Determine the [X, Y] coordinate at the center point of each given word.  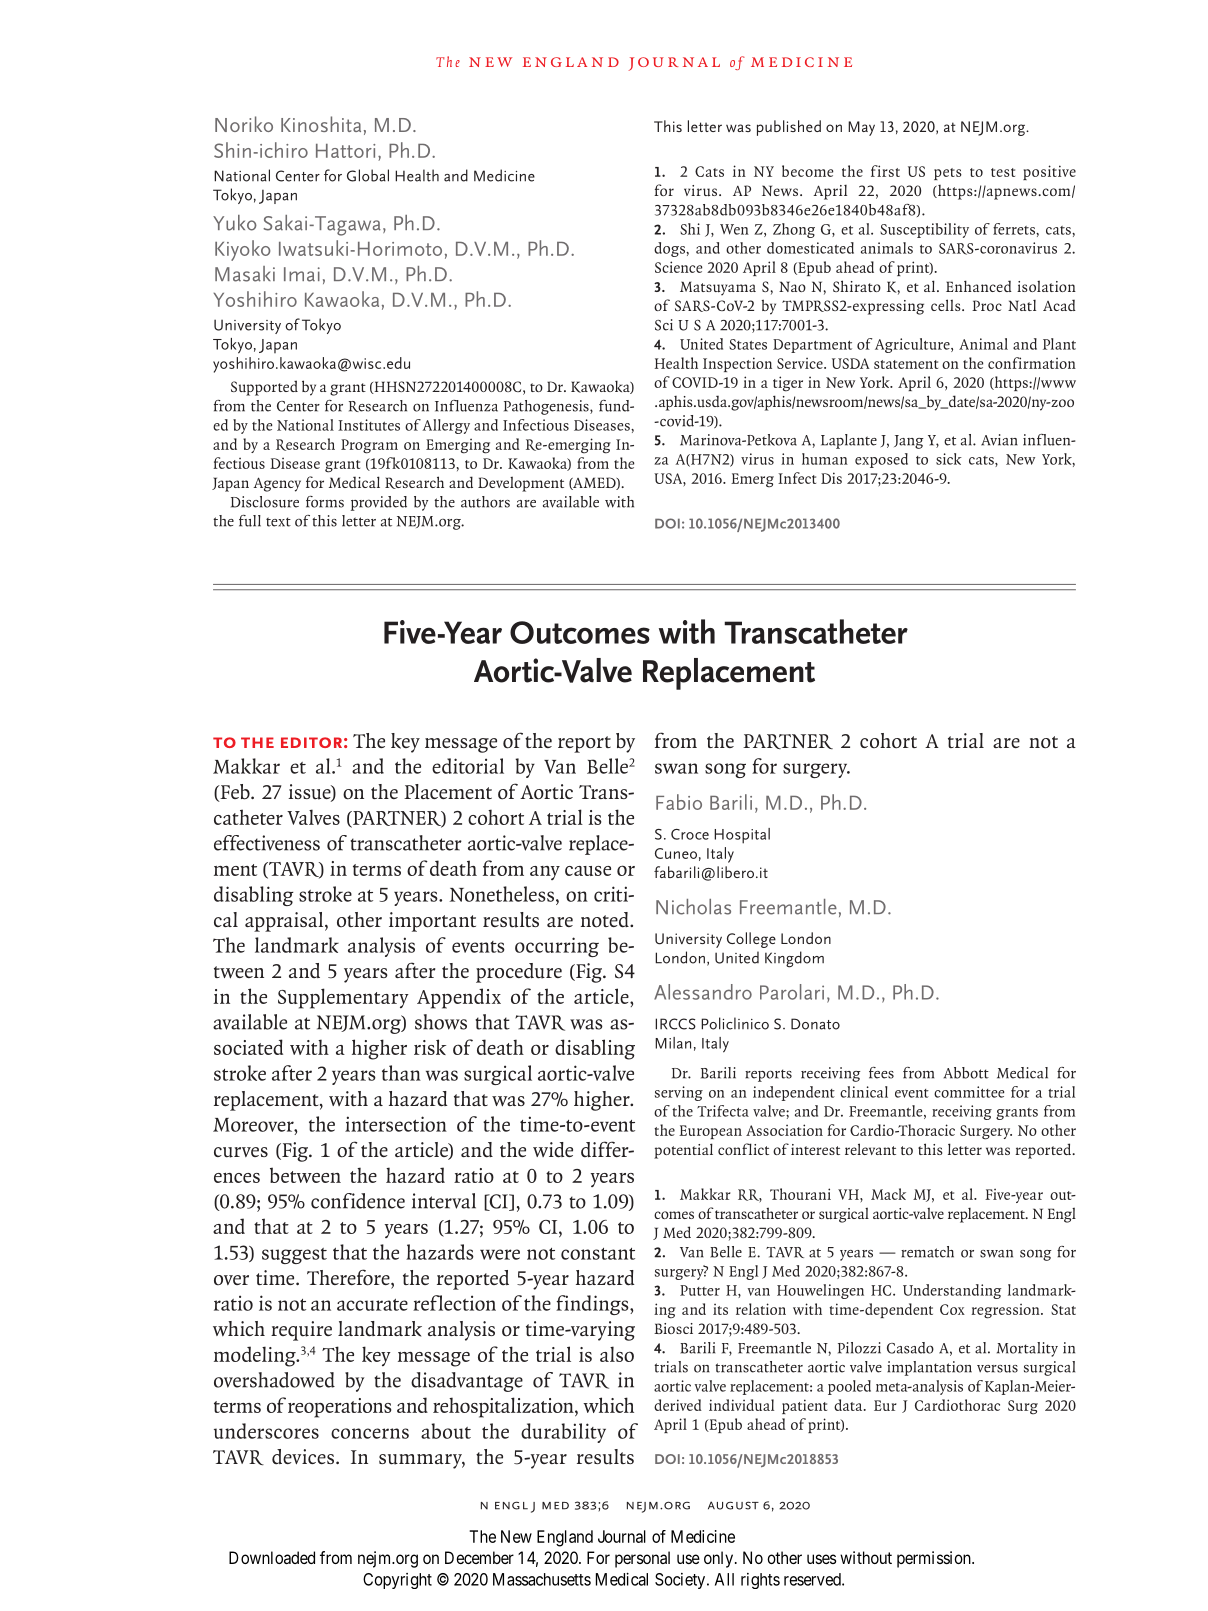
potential [683, 1151]
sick [949, 459]
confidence [358, 1201]
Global [368, 175]
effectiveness [267, 843]
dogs [670, 249]
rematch [927, 1252]
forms [325, 502]
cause [588, 871]
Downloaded [272, 1557]
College [751, 940]
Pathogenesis [547, 407]
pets [948, 174]
